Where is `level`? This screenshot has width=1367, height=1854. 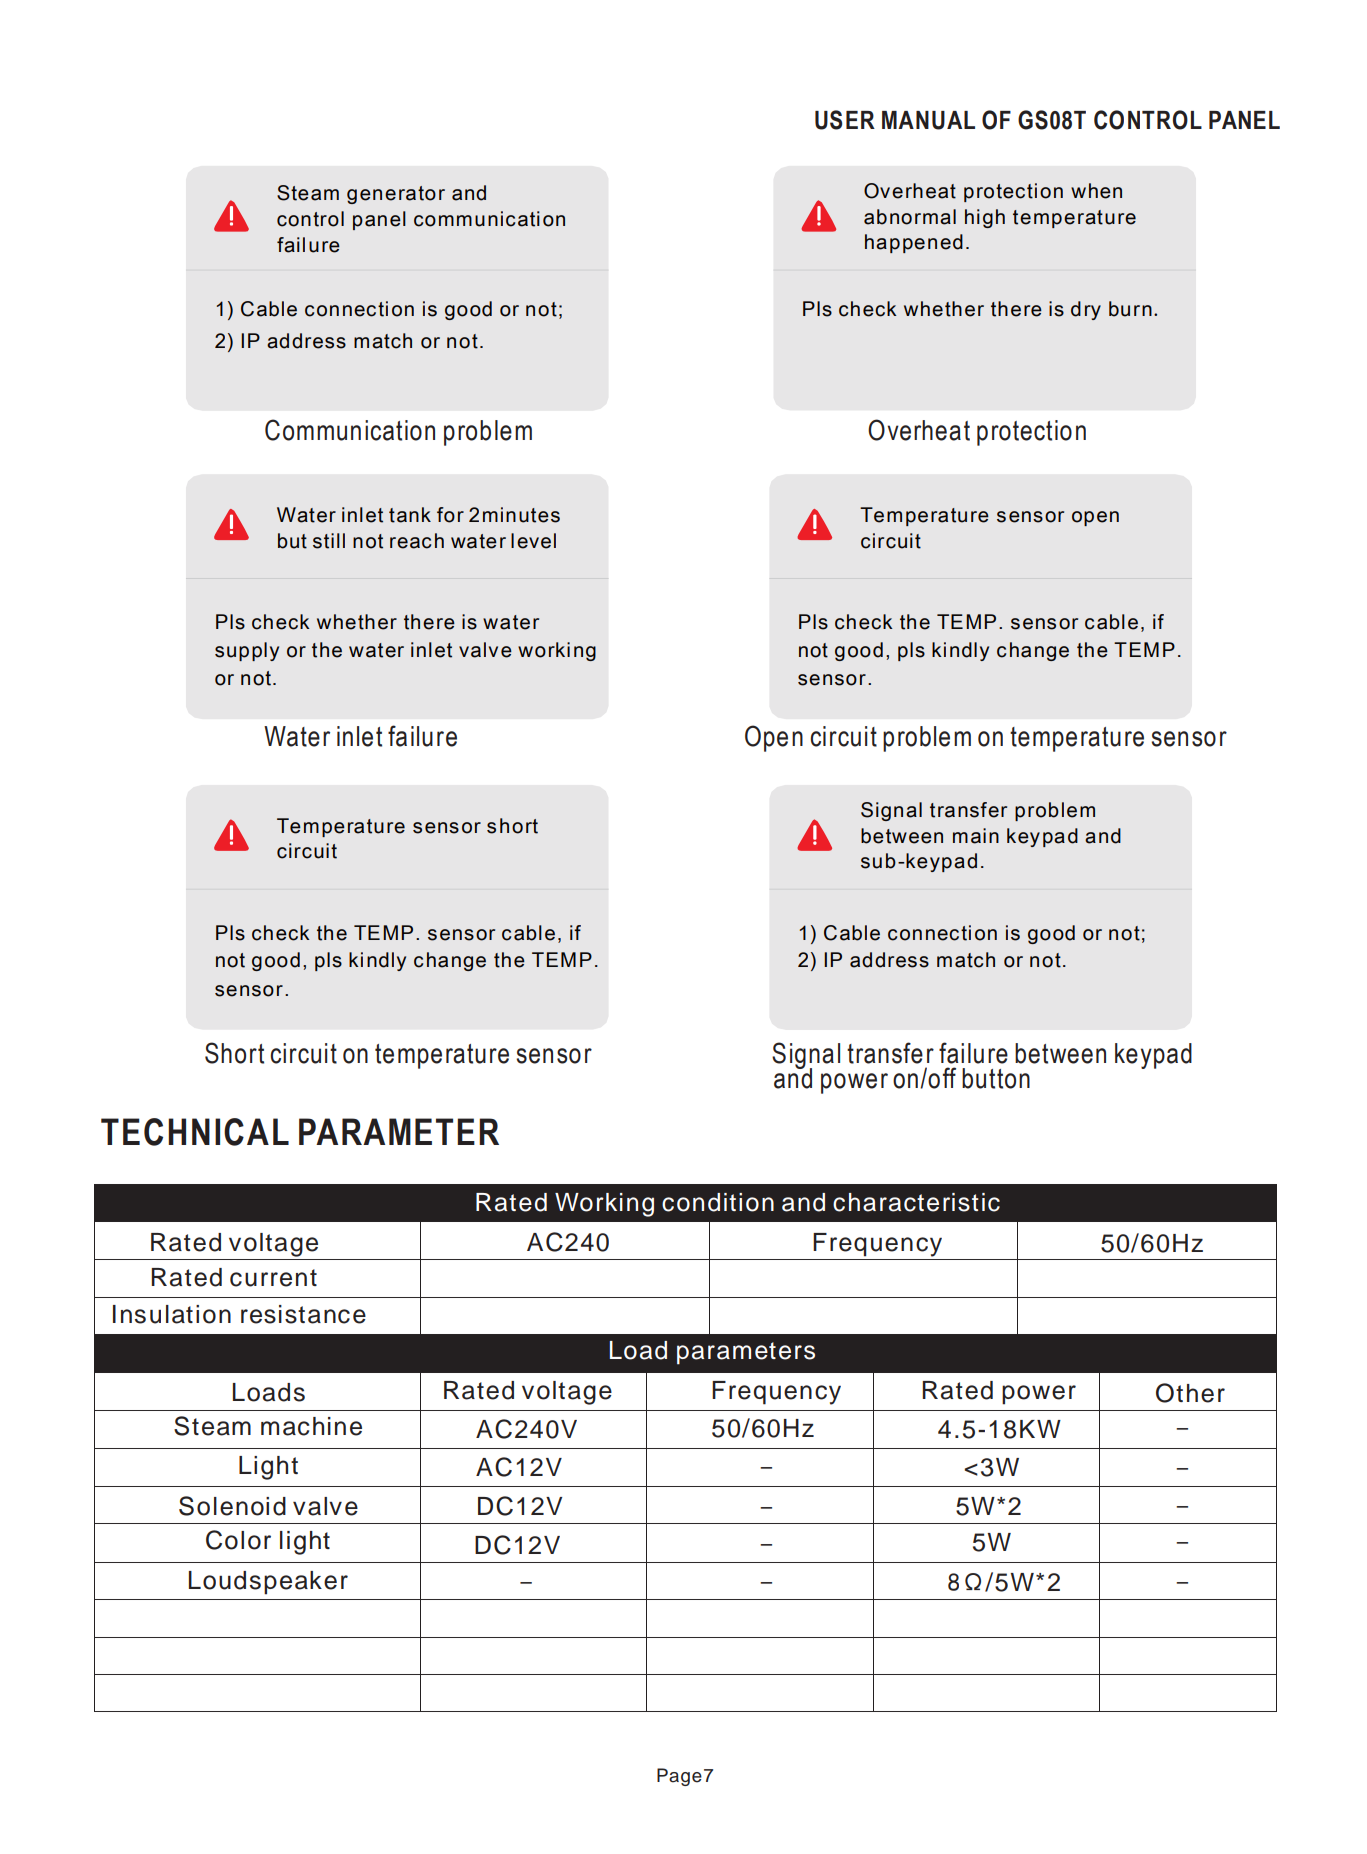 level is located at coordinates (533, 541).
